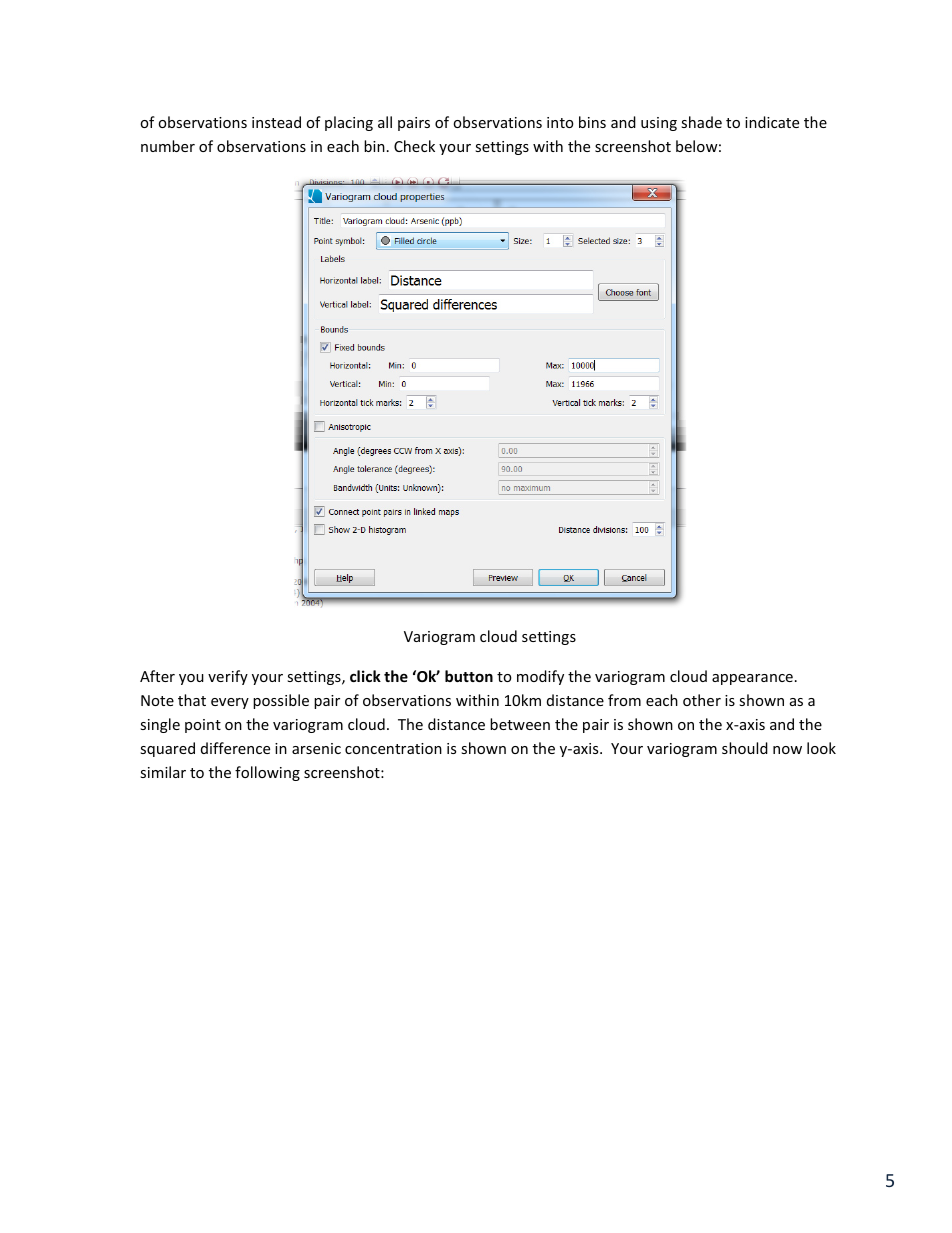  I want to click on difference, so click(235, 748).
